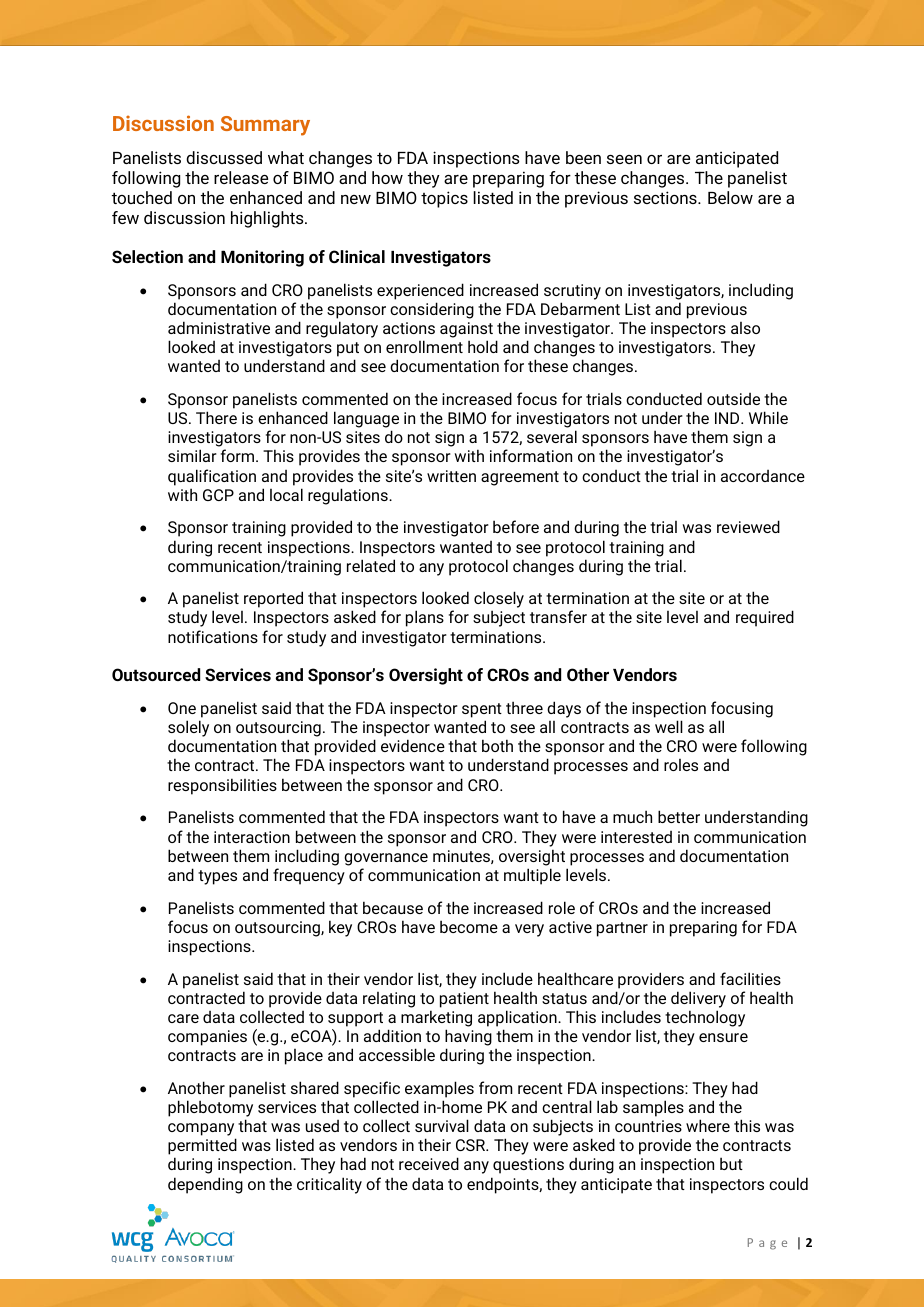  I want to click on GCP, so click(218, 495).
